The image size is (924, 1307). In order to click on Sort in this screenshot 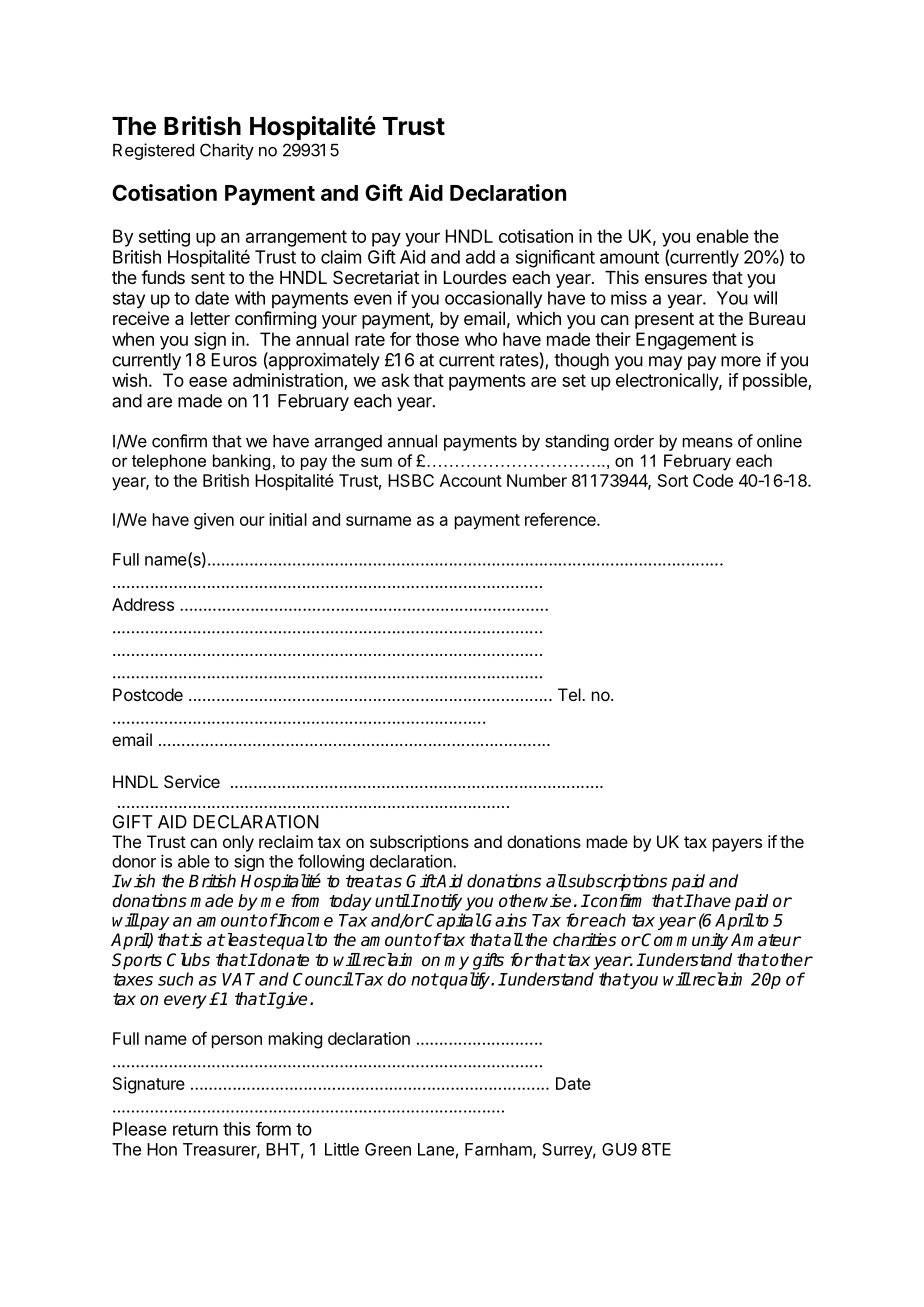, I will do `click(673, 480)`.
